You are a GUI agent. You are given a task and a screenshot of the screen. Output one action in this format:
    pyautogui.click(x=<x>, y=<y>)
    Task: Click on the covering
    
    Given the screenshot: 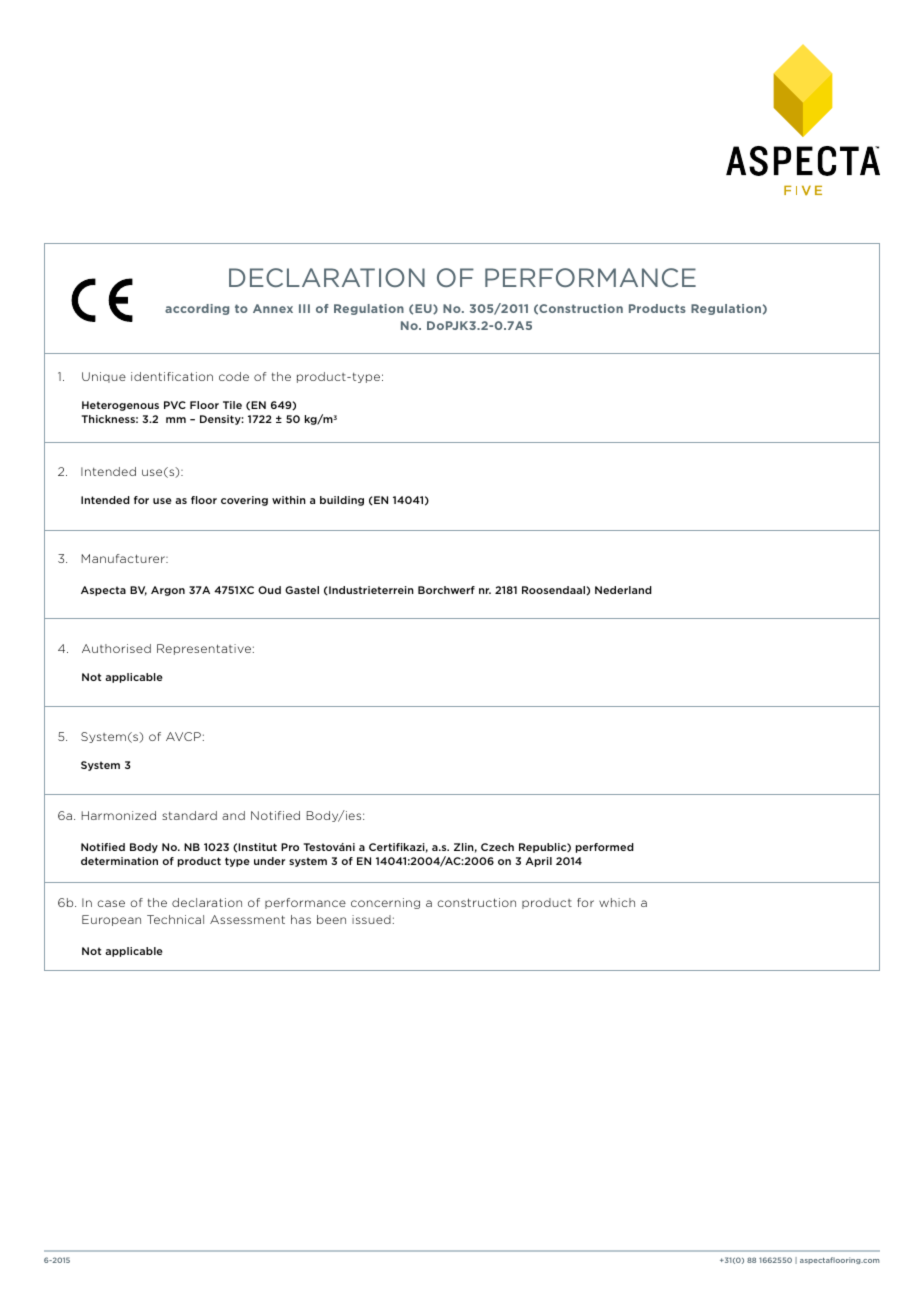 What is the action you would take?
    pyautogui.click(x=244, y=501)
